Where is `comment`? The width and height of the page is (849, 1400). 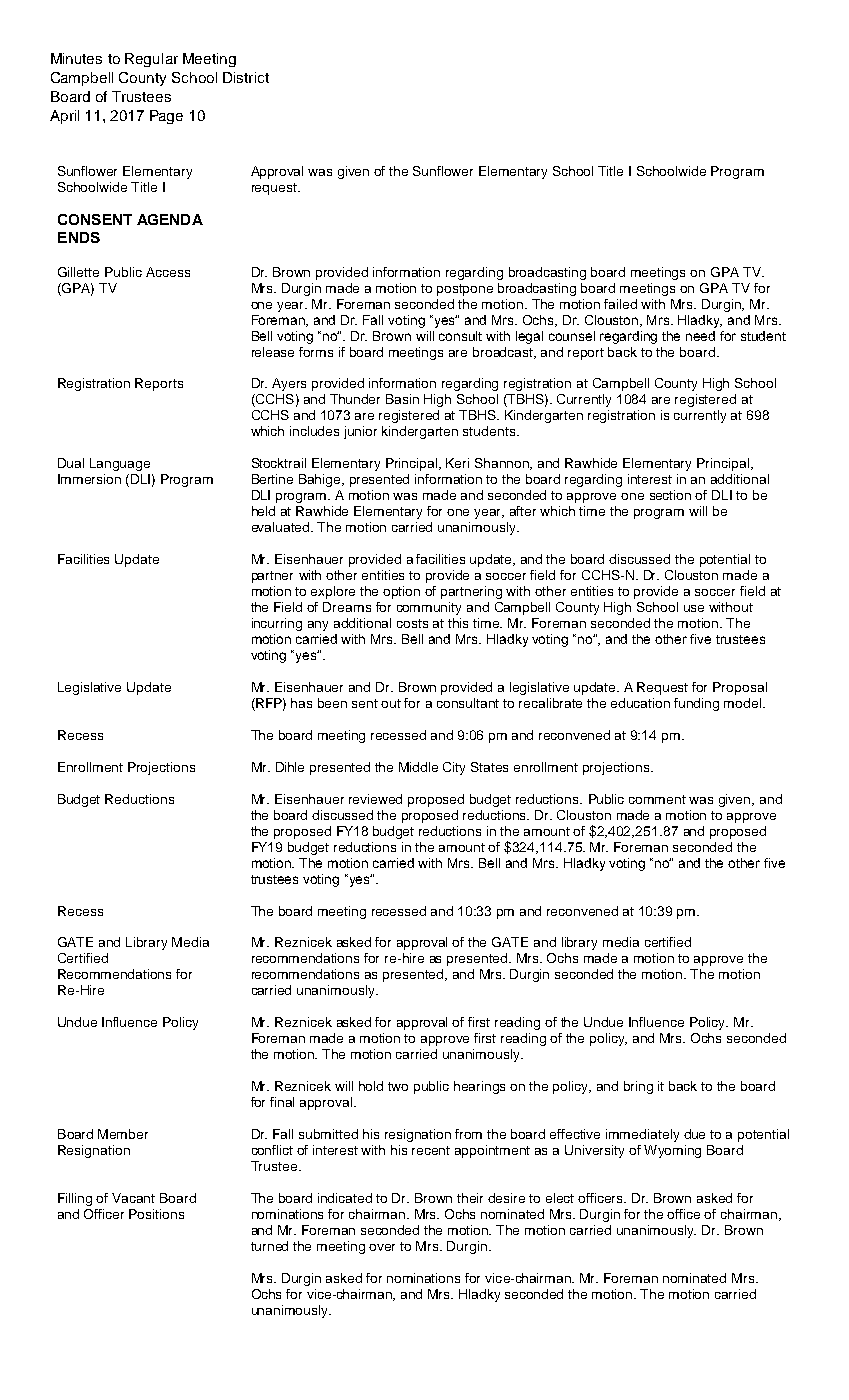 comment is located at coordinates (657, 799).
